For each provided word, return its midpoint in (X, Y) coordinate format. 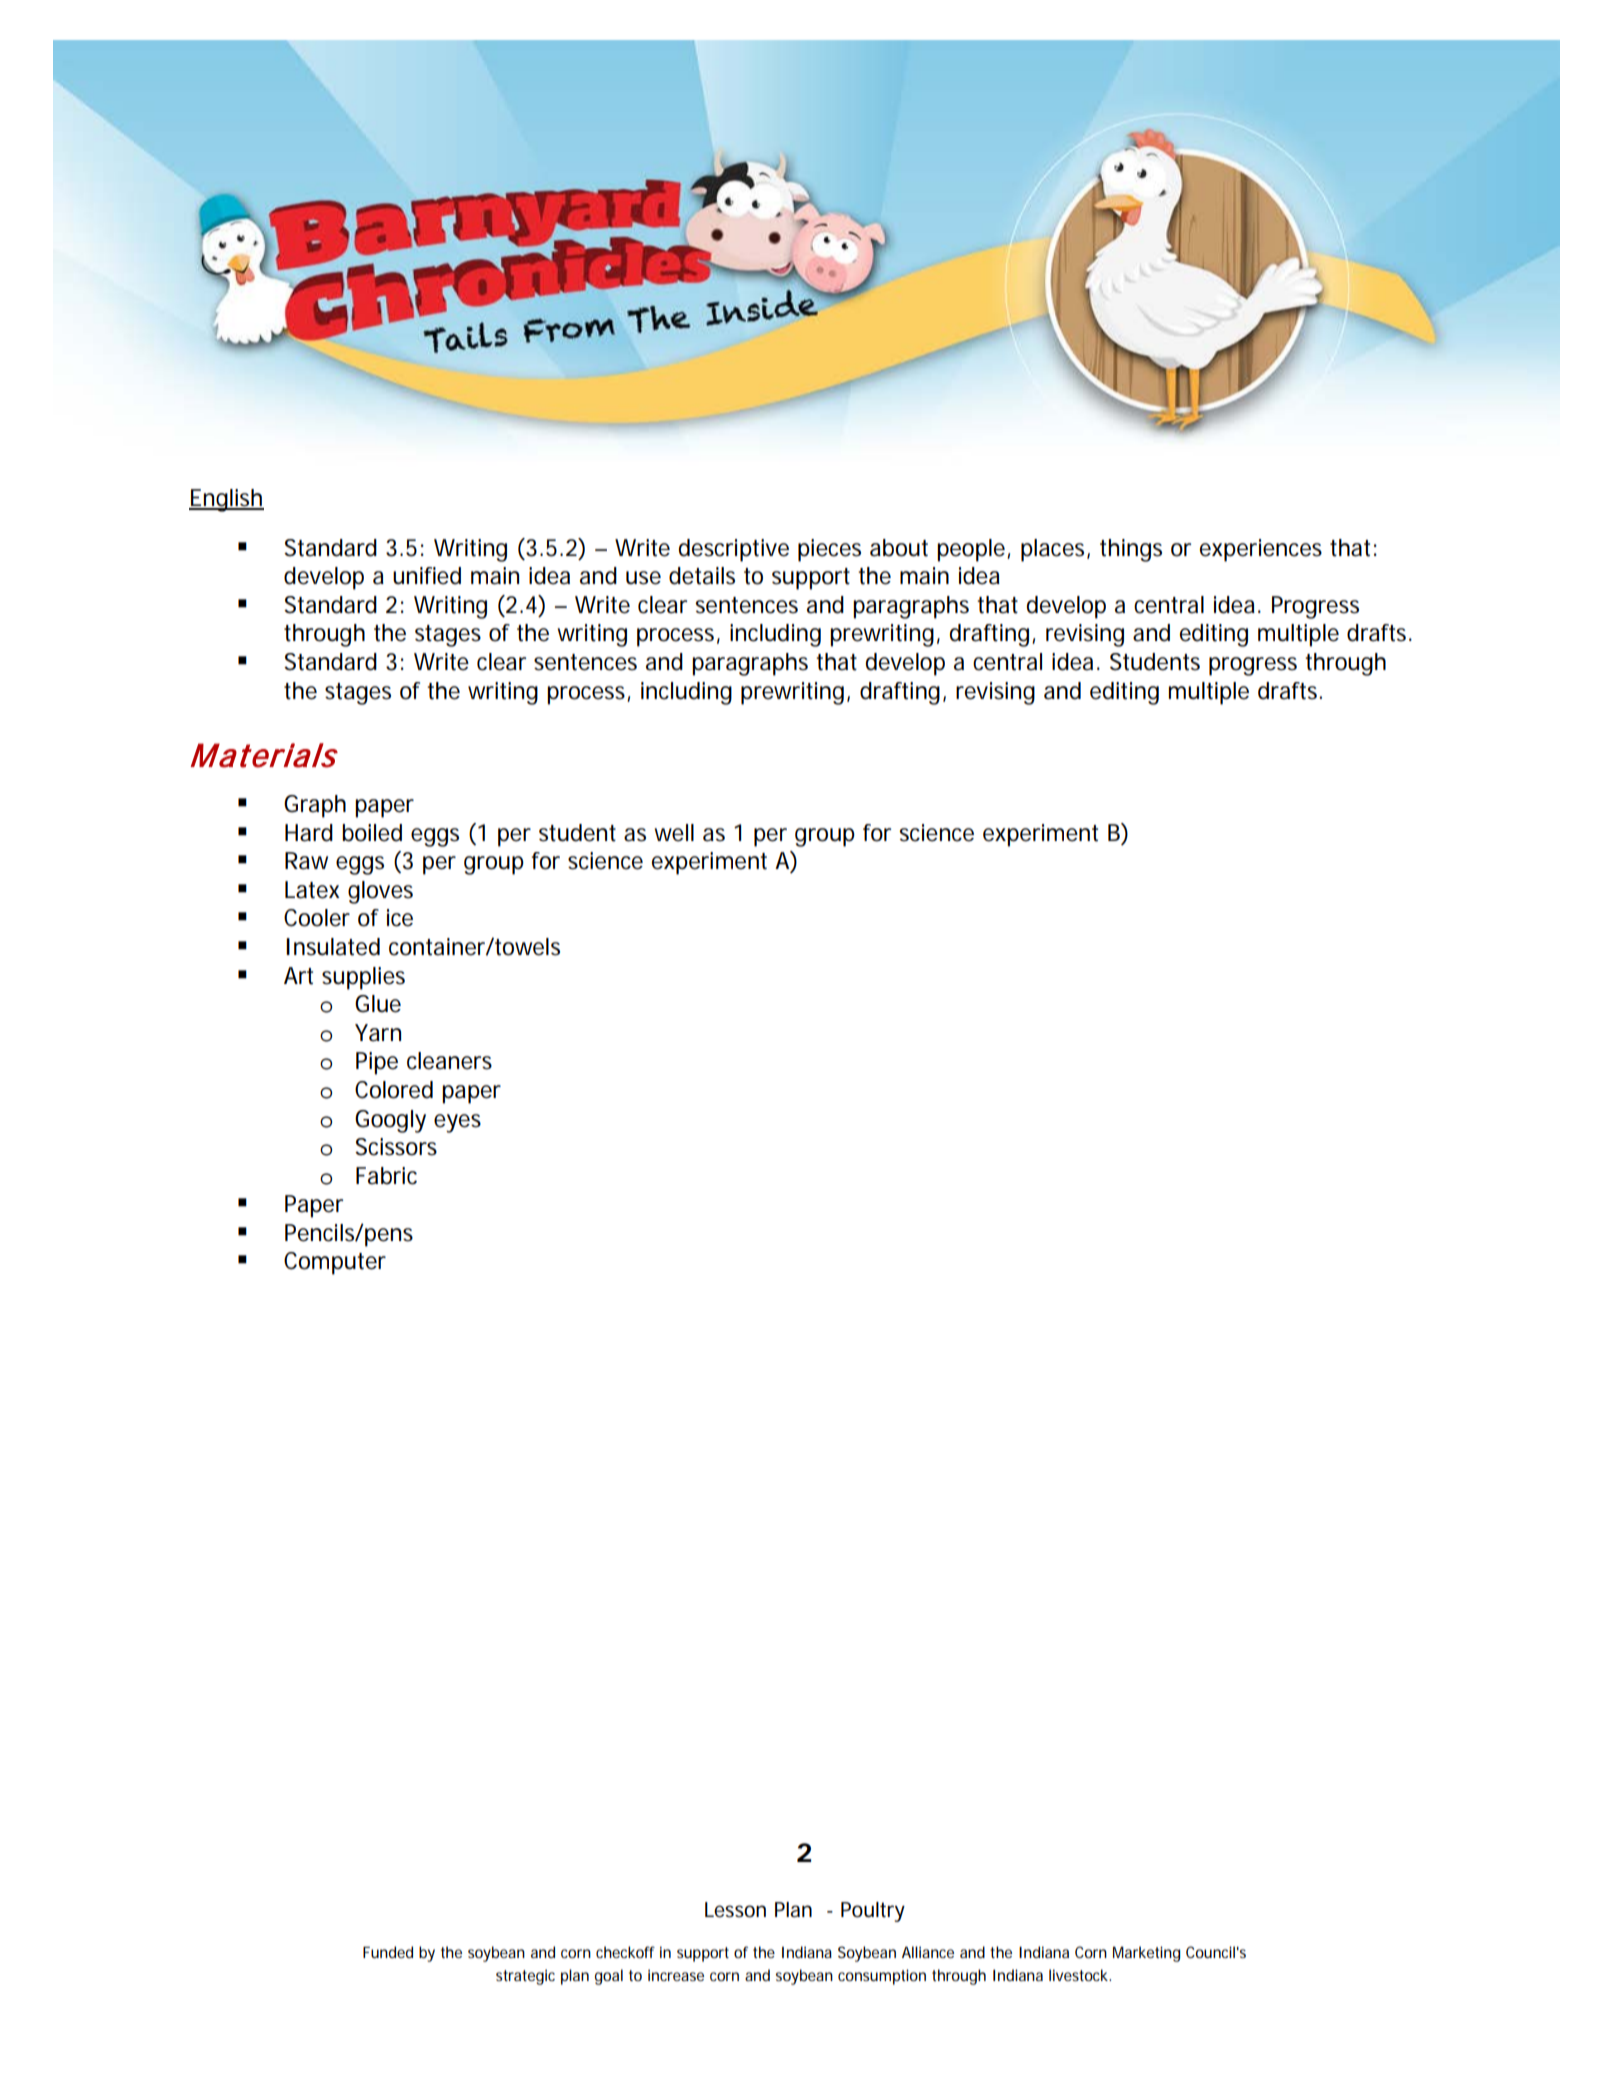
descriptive (734, 550)
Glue (378, 1004)
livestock (1079, 1975)
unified (427, 576)
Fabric (386, 1176)
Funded (388, 1952)
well (674, 833)
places (1054, 550)
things (1131, 550)
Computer (335, 1263)
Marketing (1146, 1954)
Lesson (735, 1910)
